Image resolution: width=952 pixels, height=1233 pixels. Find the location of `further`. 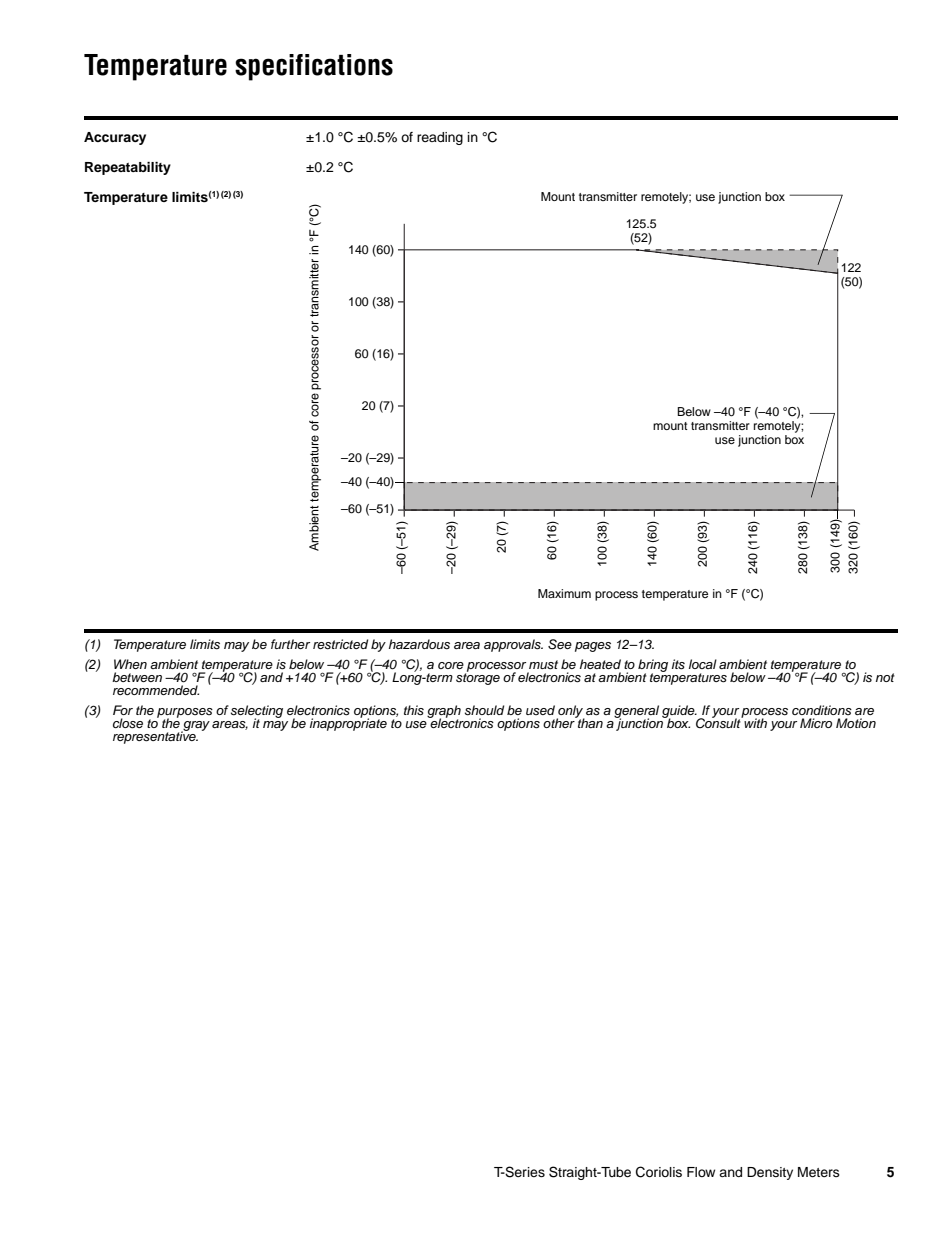

further is located at coordinates (290, 644).
